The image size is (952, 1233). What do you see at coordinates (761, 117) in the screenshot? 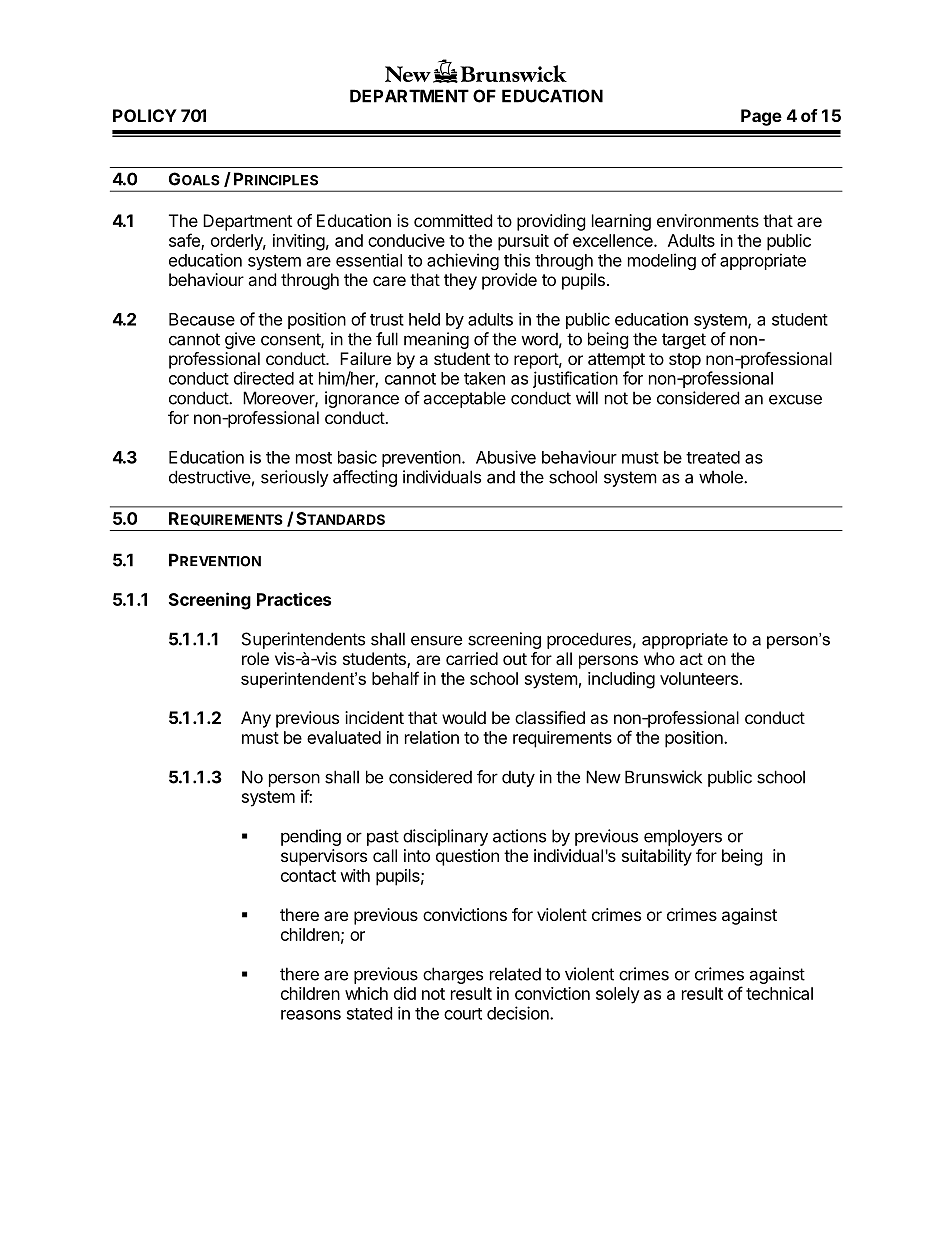
I see `Page` at bounding box center [761, 117].
